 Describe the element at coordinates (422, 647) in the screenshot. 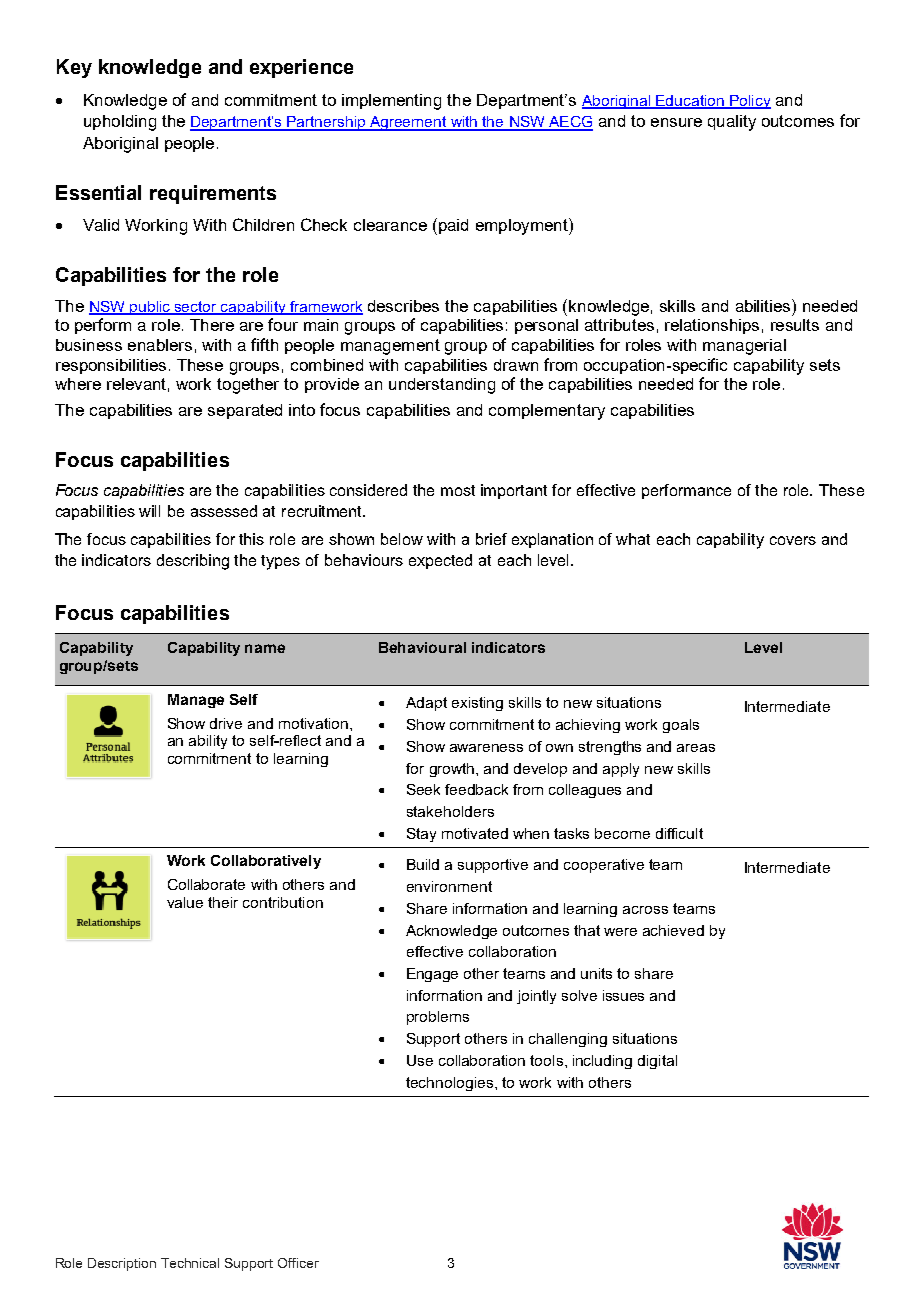

I see `Behavioural` at that location.
